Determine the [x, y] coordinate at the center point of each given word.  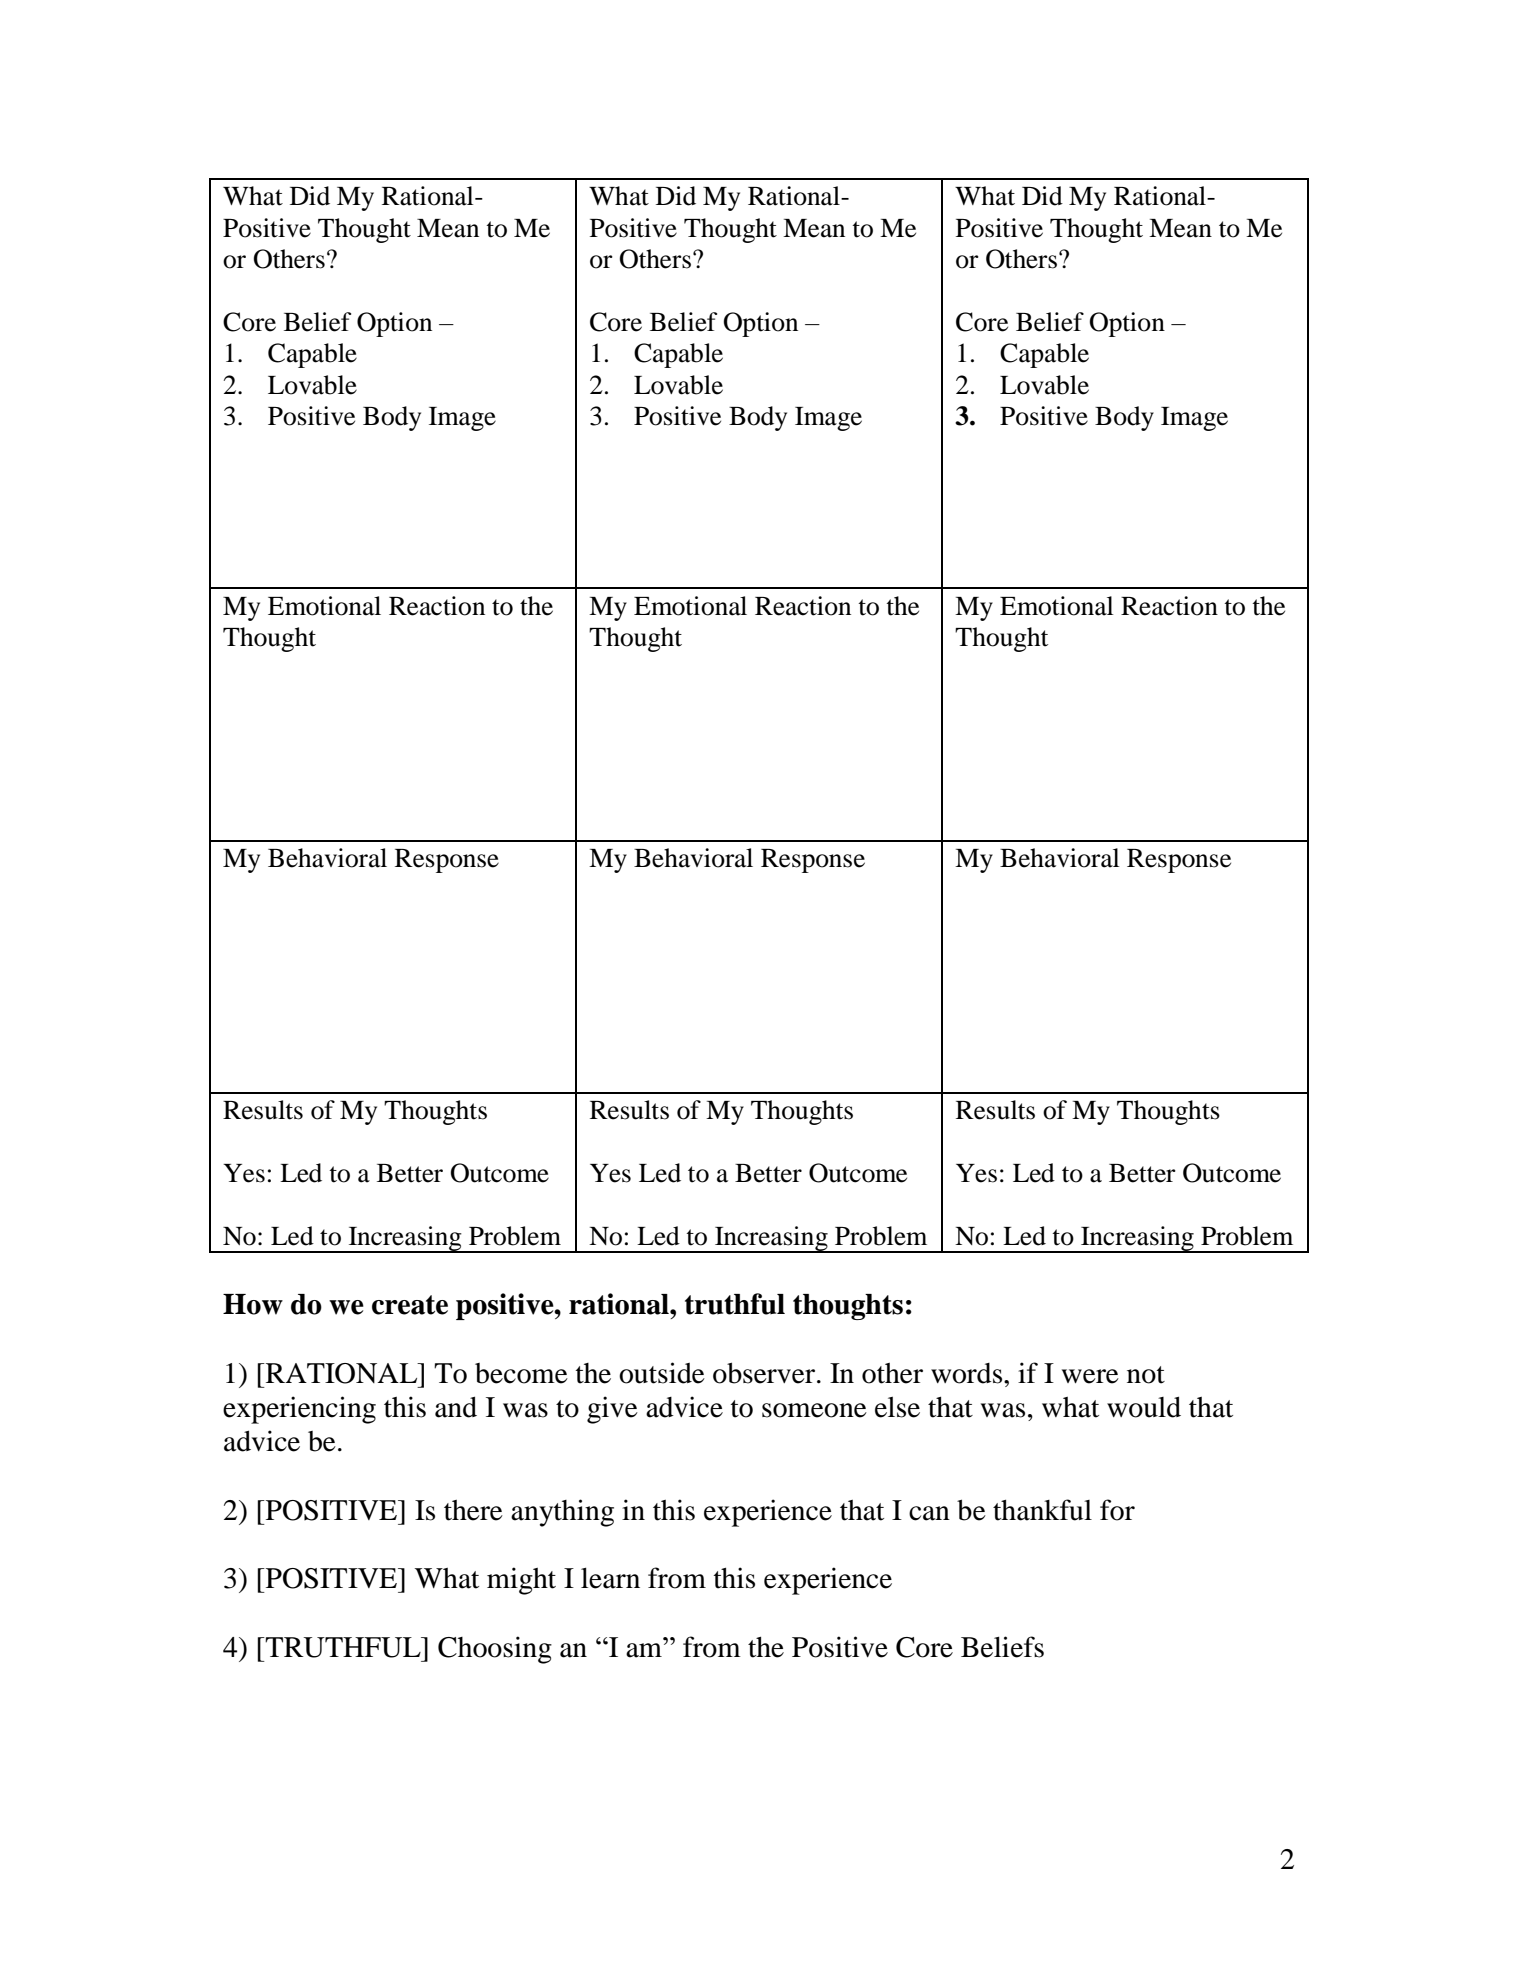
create [410, 1305]
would [1144, 1407]
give [612, 1410]
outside [662, 1373]
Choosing [495, 1650]
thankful [1042, 1510]
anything [562, 1513]
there [473, 1510]
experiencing [299, 1410]
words [968, 1373]
